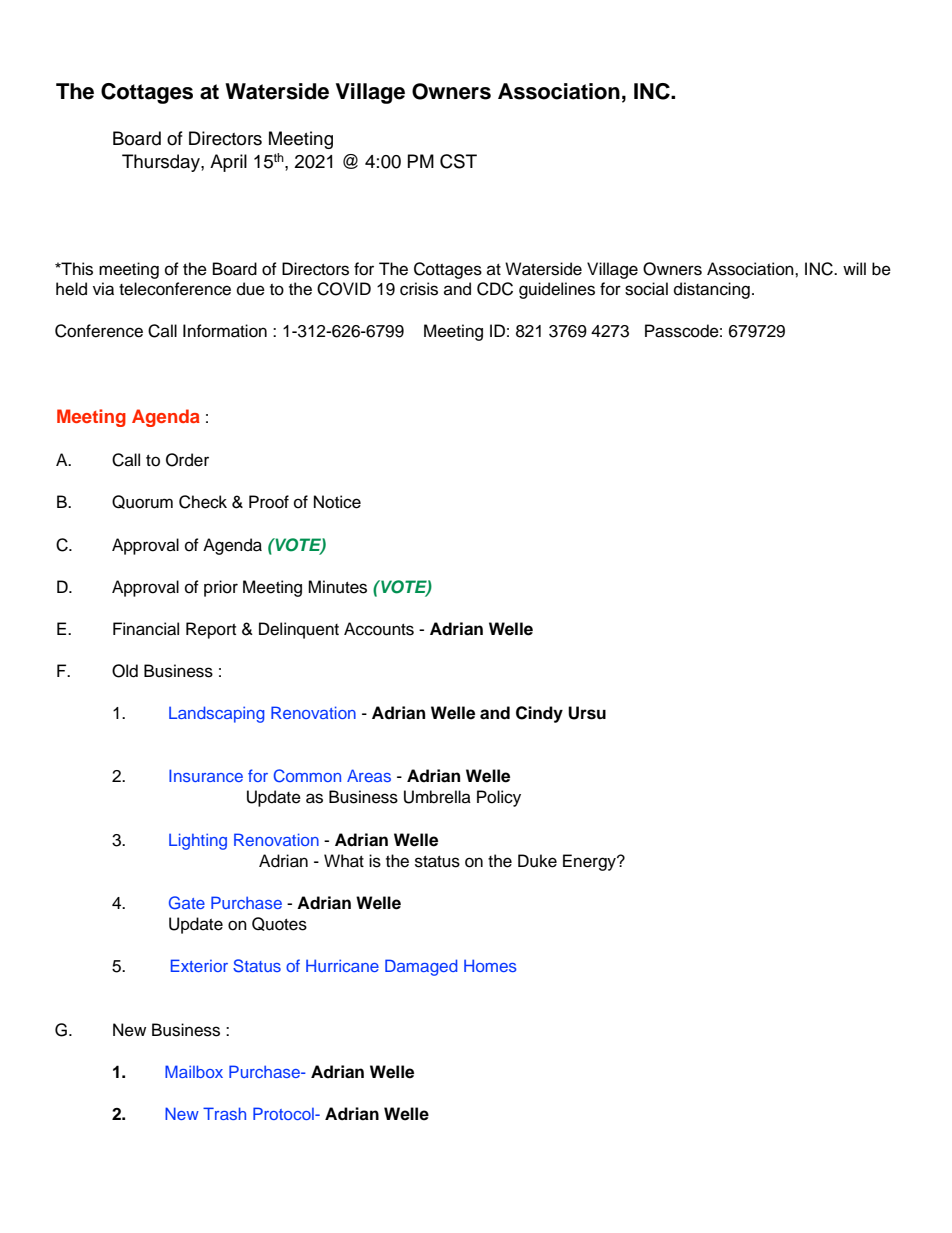  What do you see at coordinates (142, 502) in the page?
I see `Quorum` at bounding box center [142, 502].
